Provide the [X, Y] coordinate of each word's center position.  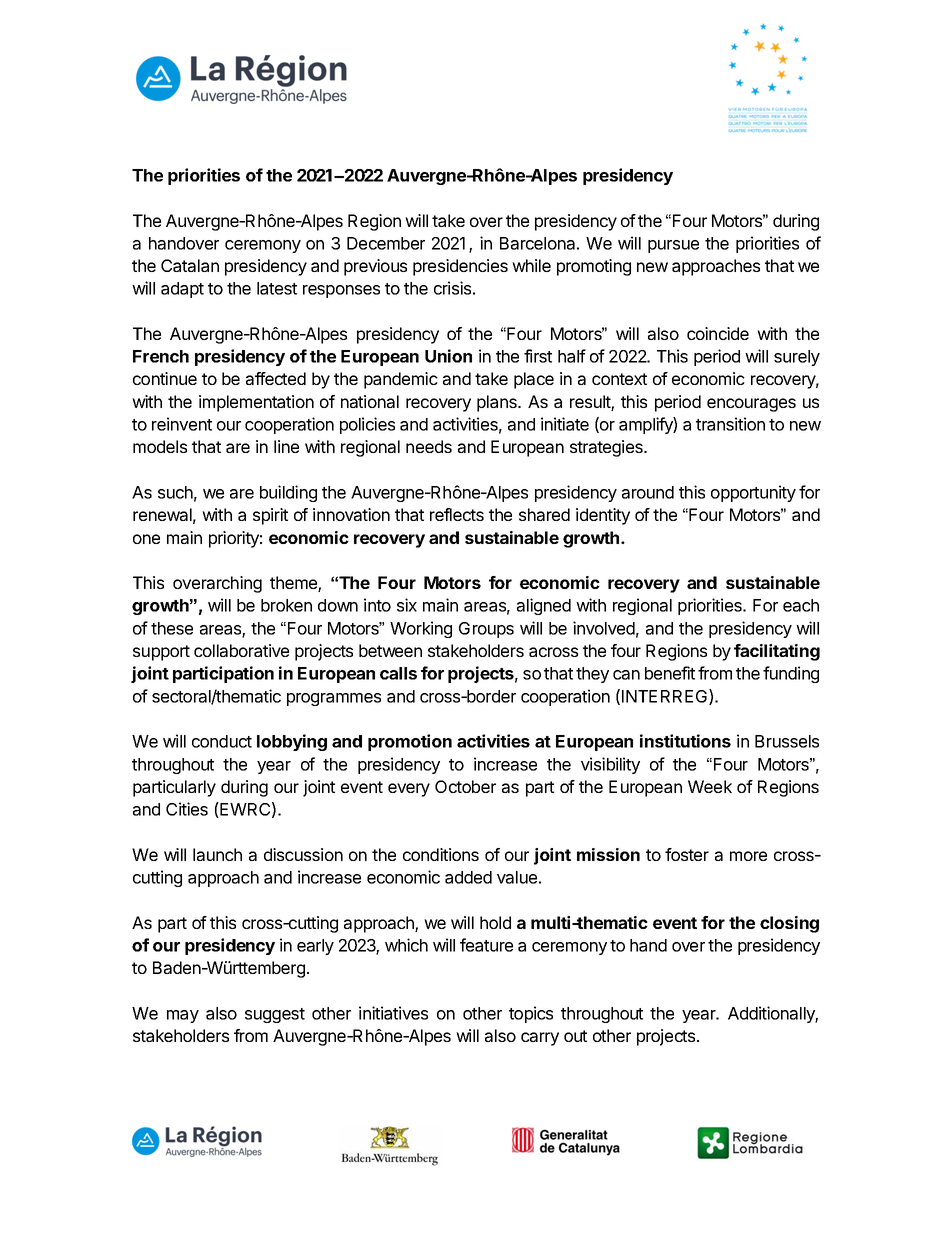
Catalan [190, 265]
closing [789, 924]
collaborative [241, 650]
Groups [486, 630]
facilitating [777, 652]
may [183, 1016]
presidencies [460, 267]
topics [531, 1014]
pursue [673, 246]
